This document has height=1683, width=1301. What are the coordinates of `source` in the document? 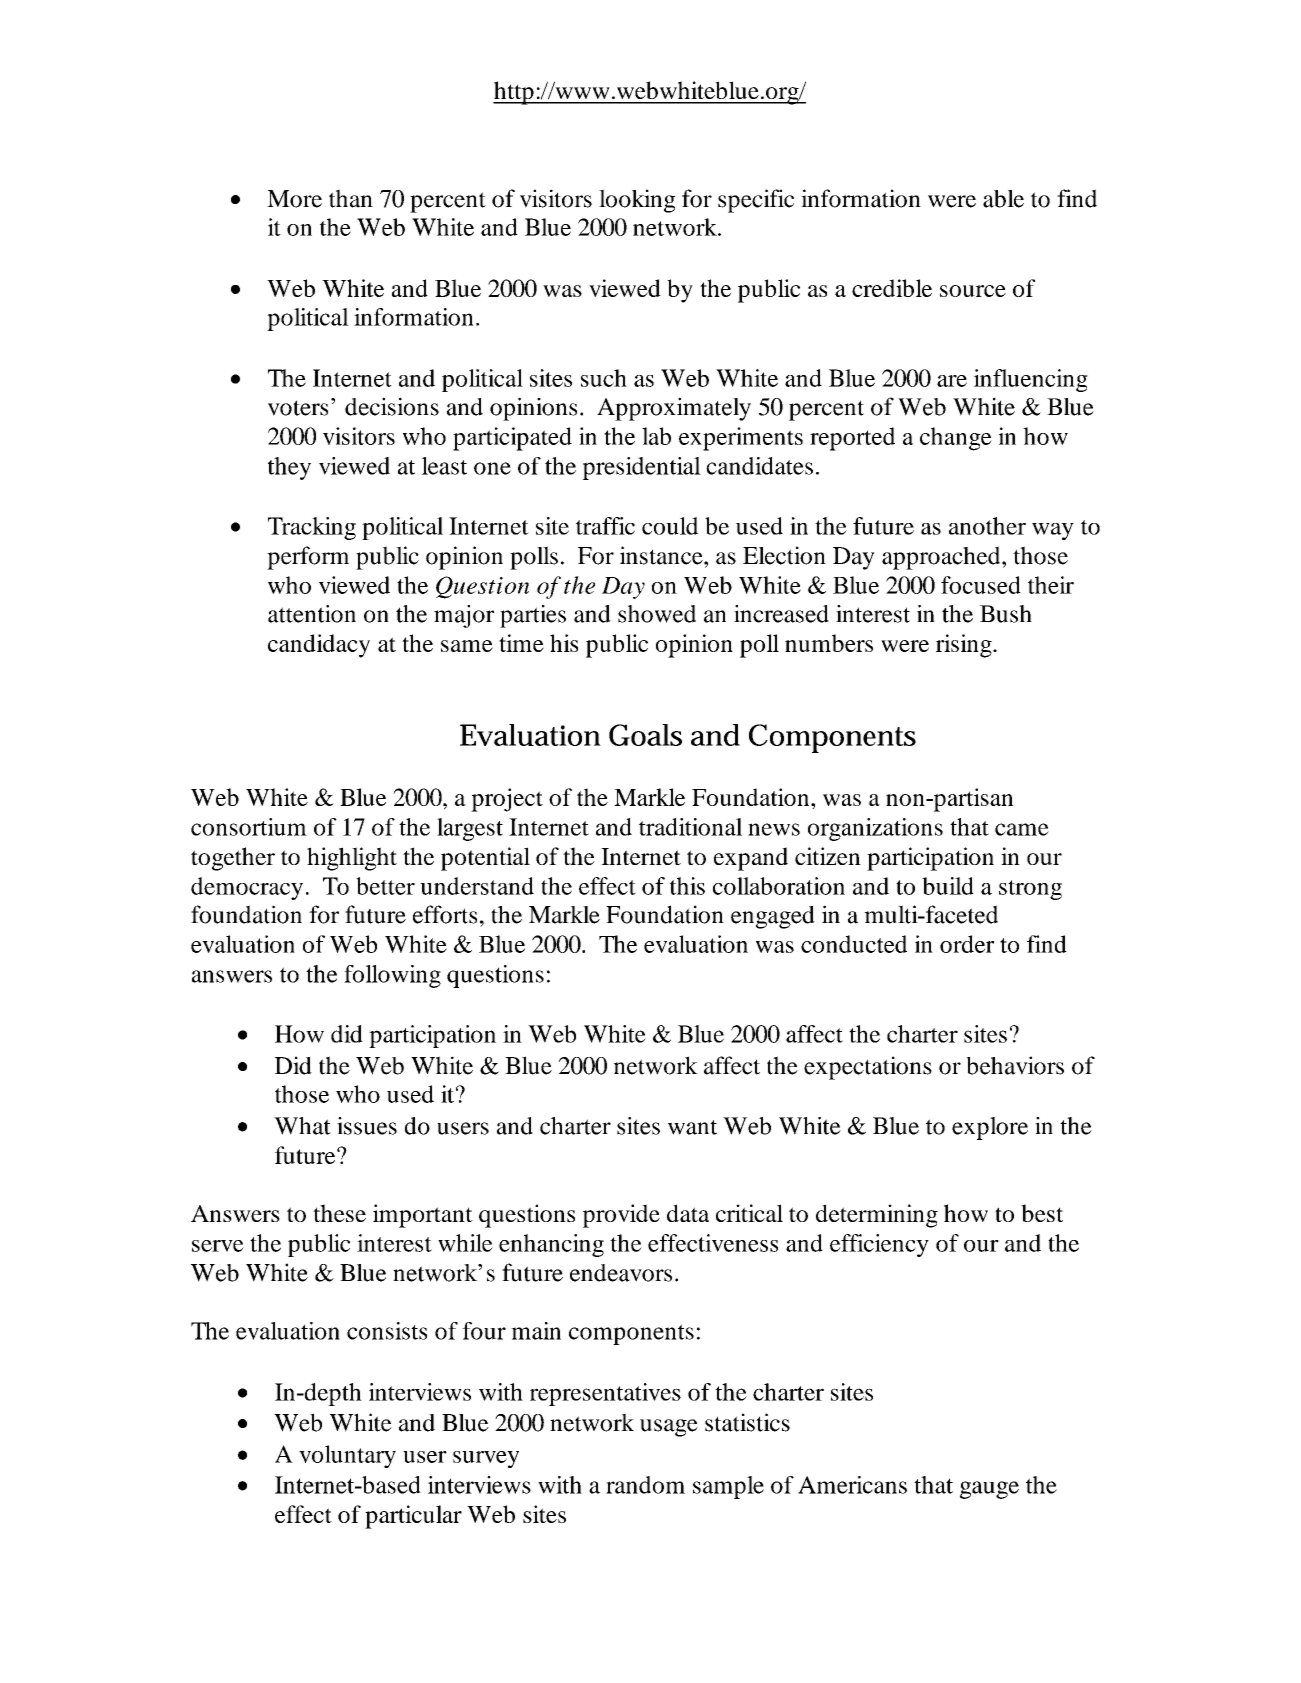 It's located at (973, 291).
